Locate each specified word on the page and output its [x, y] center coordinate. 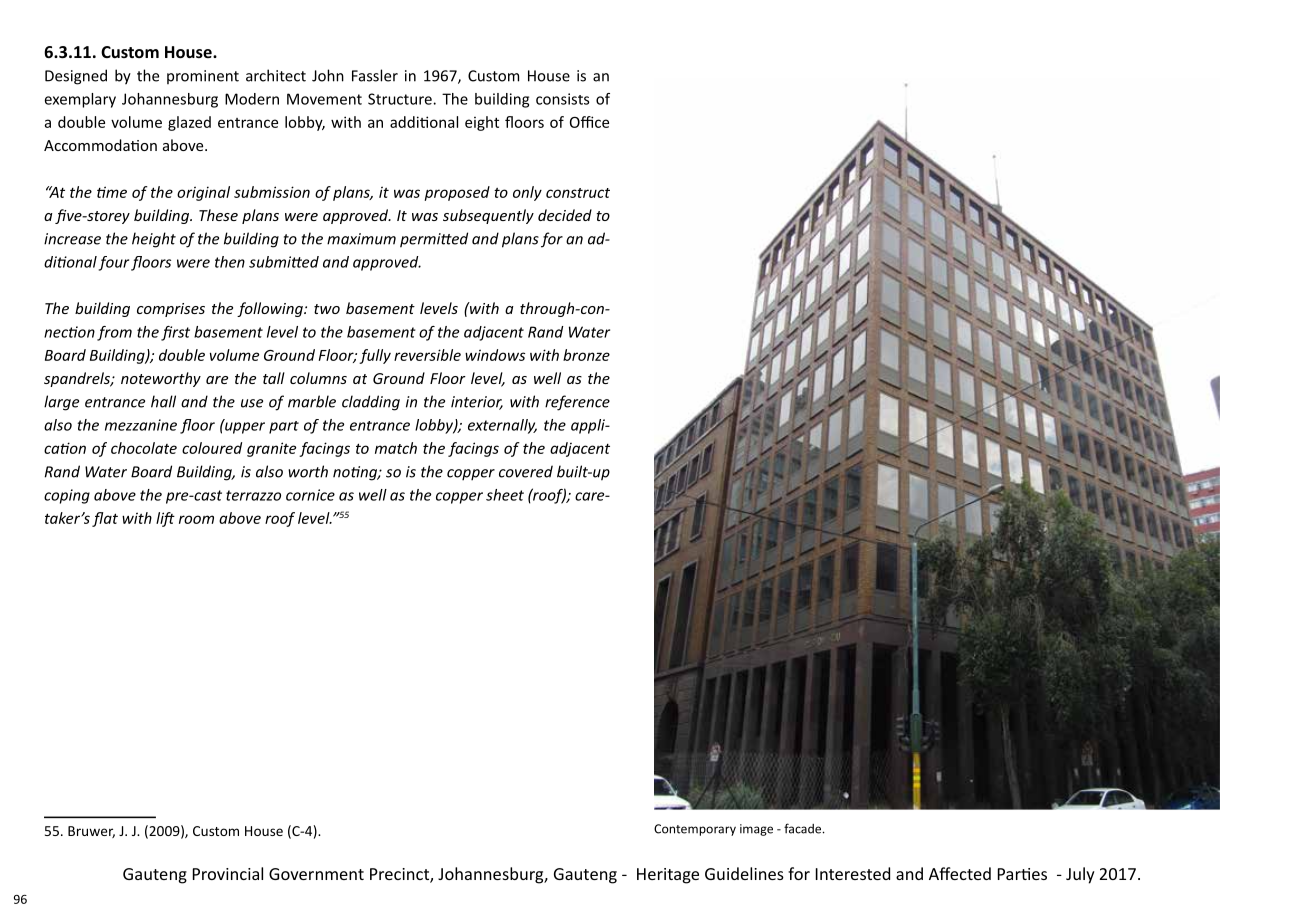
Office [589, 122]
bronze [586, 355]
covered [526, 471]
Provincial [228, 873]
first [175, 333]
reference [577, 403]
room [196, 519]
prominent [203, 77]
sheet [505, 495]
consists [562, 99]
